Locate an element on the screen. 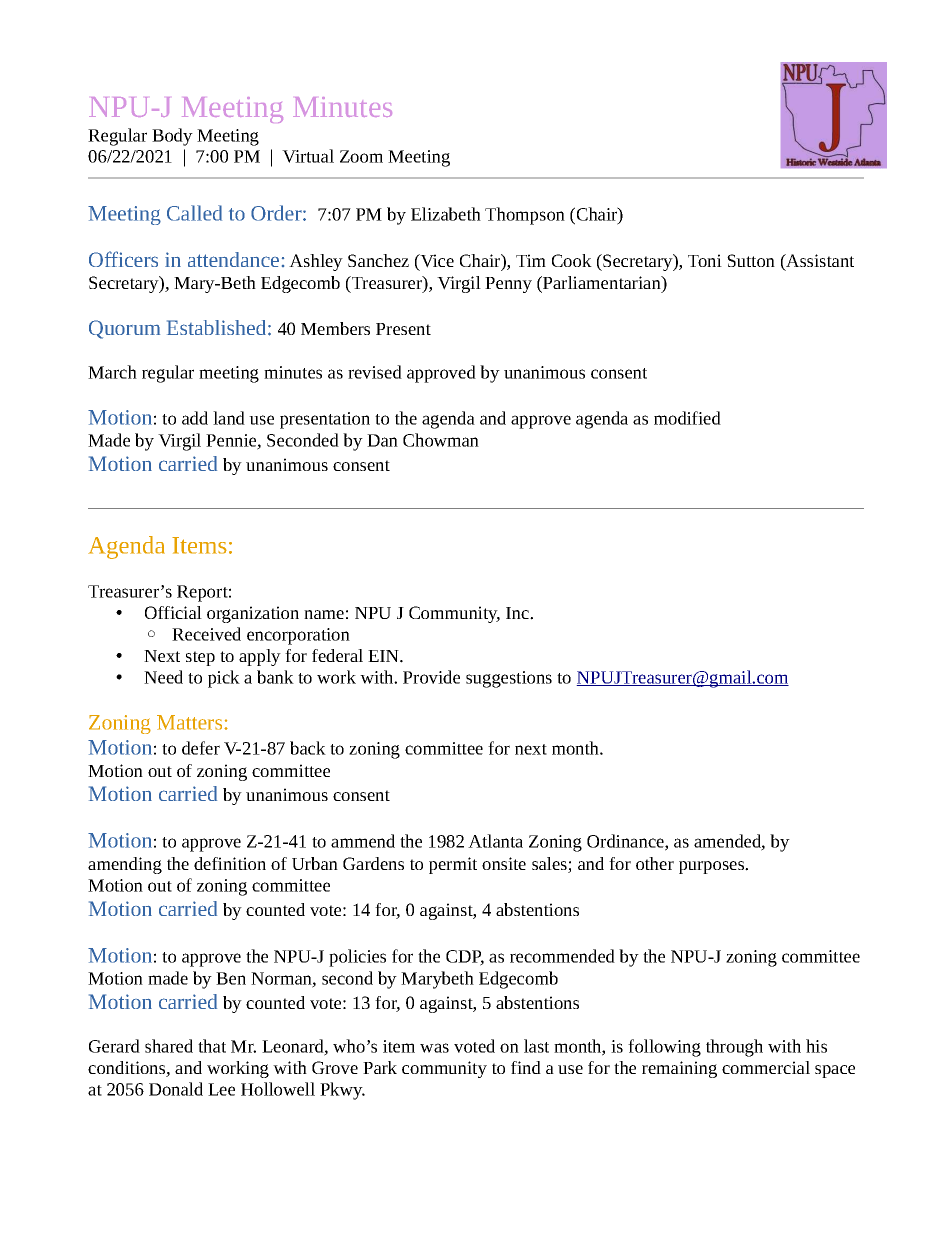  other is located at coordinates (655, 863).
